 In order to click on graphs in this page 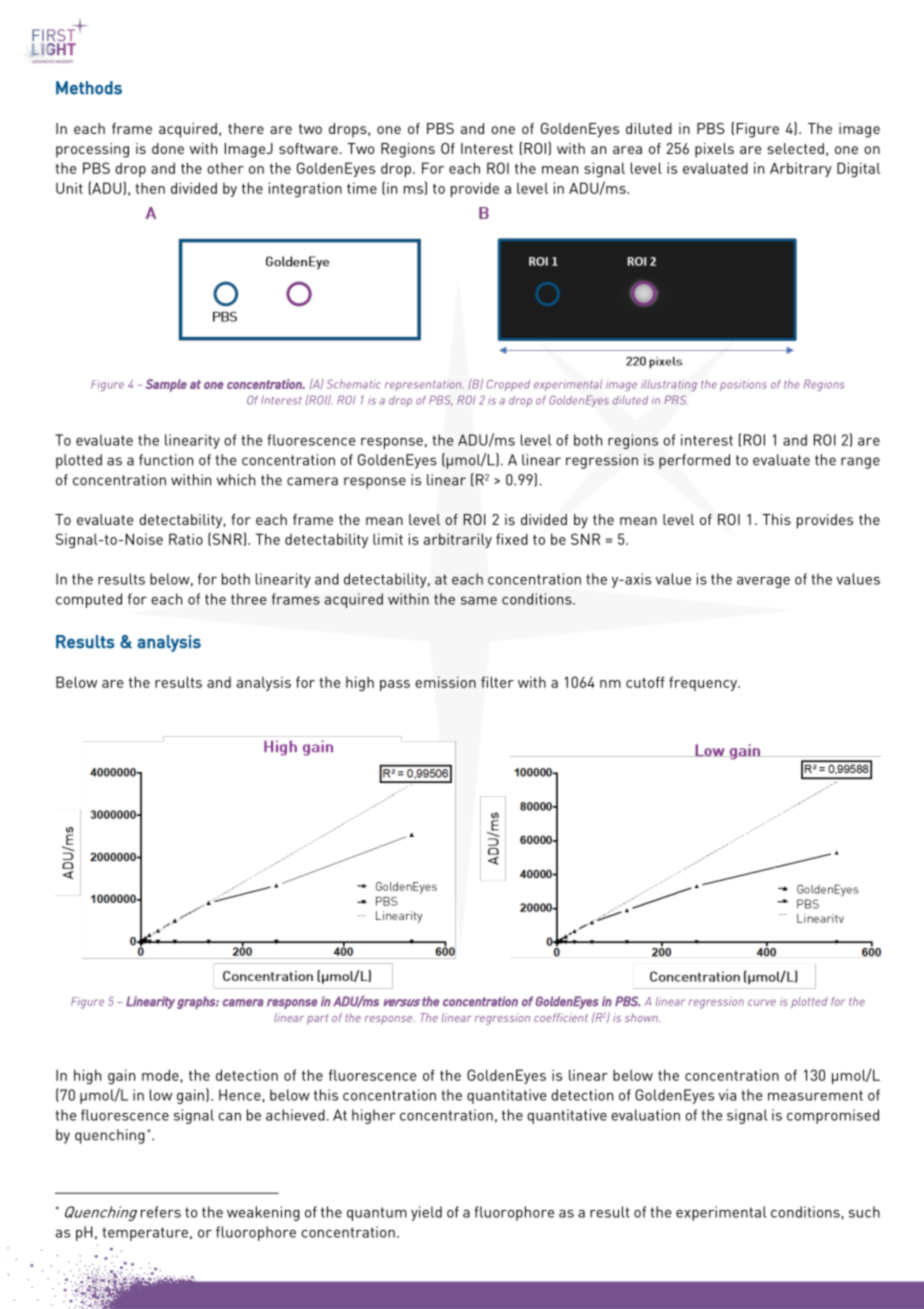, I will do `click(197, 1002)`.
